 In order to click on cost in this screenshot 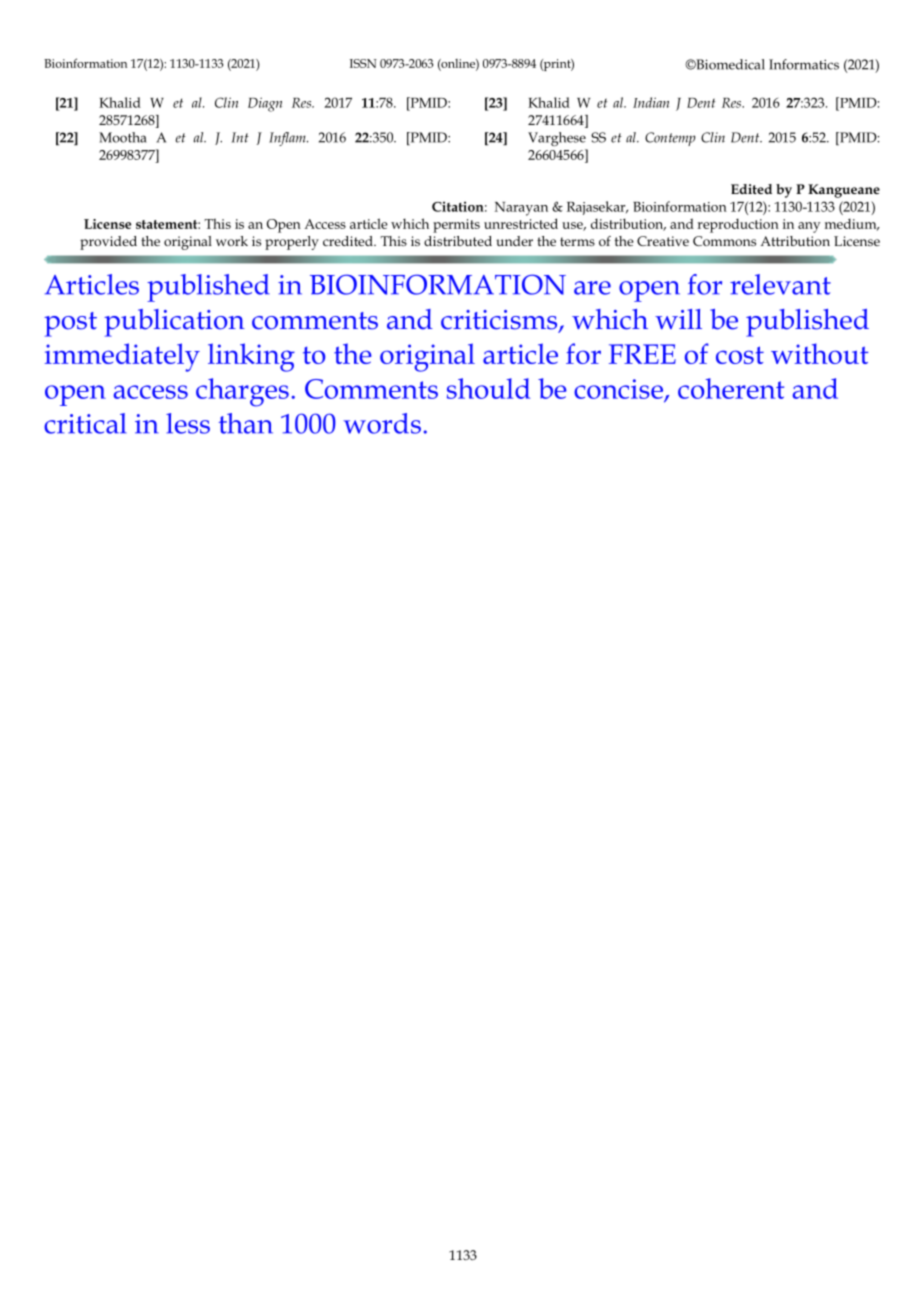, I will do `click(740, 355)`.
